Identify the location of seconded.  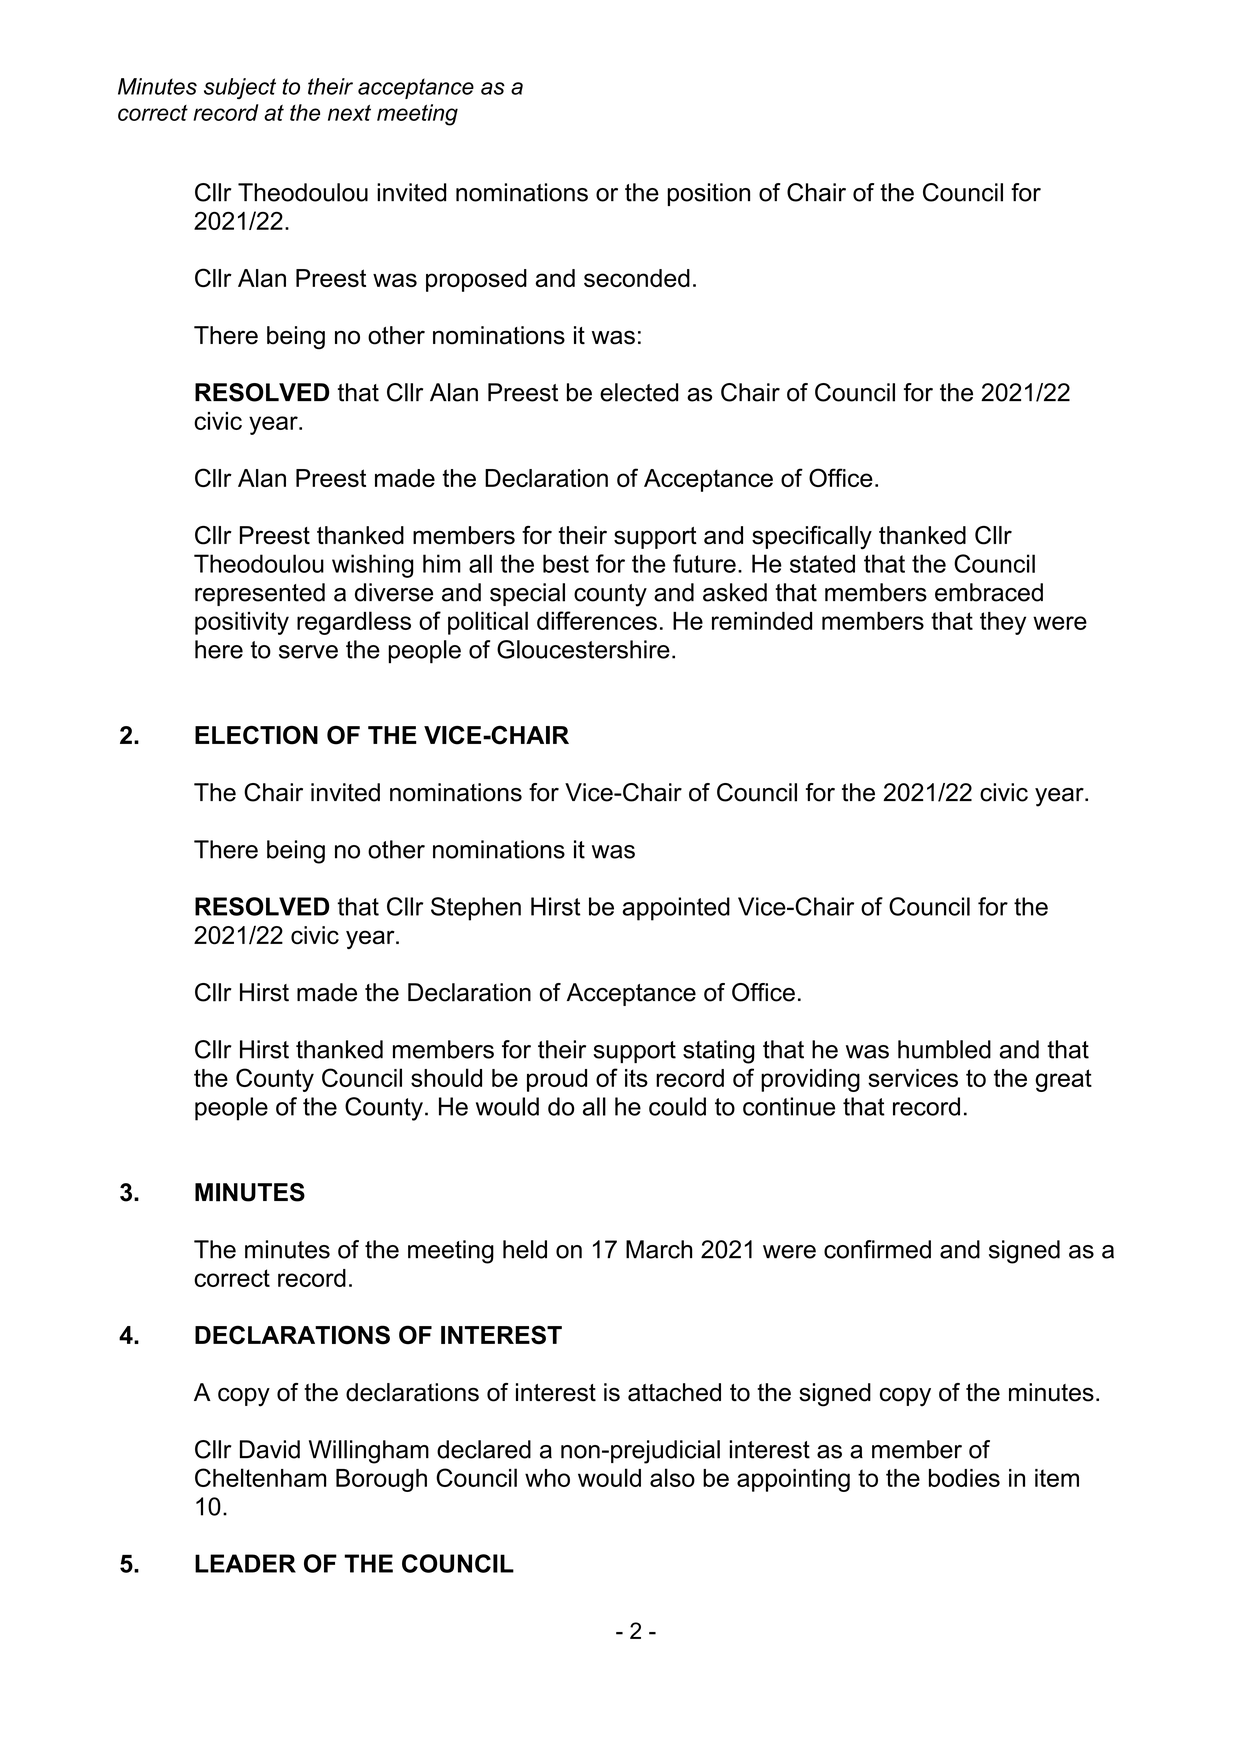
(637, 278).
